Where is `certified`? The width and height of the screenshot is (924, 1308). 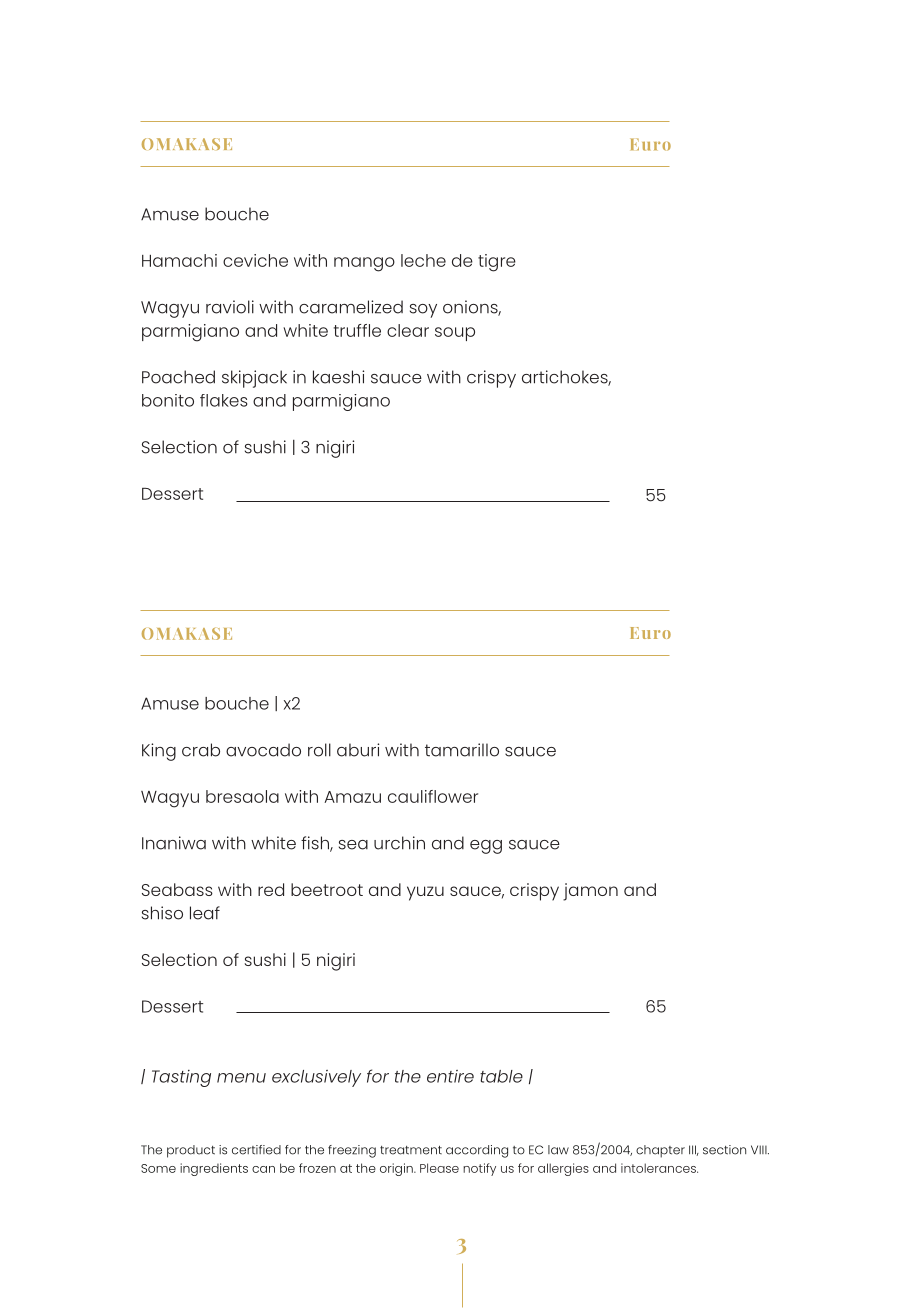 certified is located at coordinates (256, 1150).
